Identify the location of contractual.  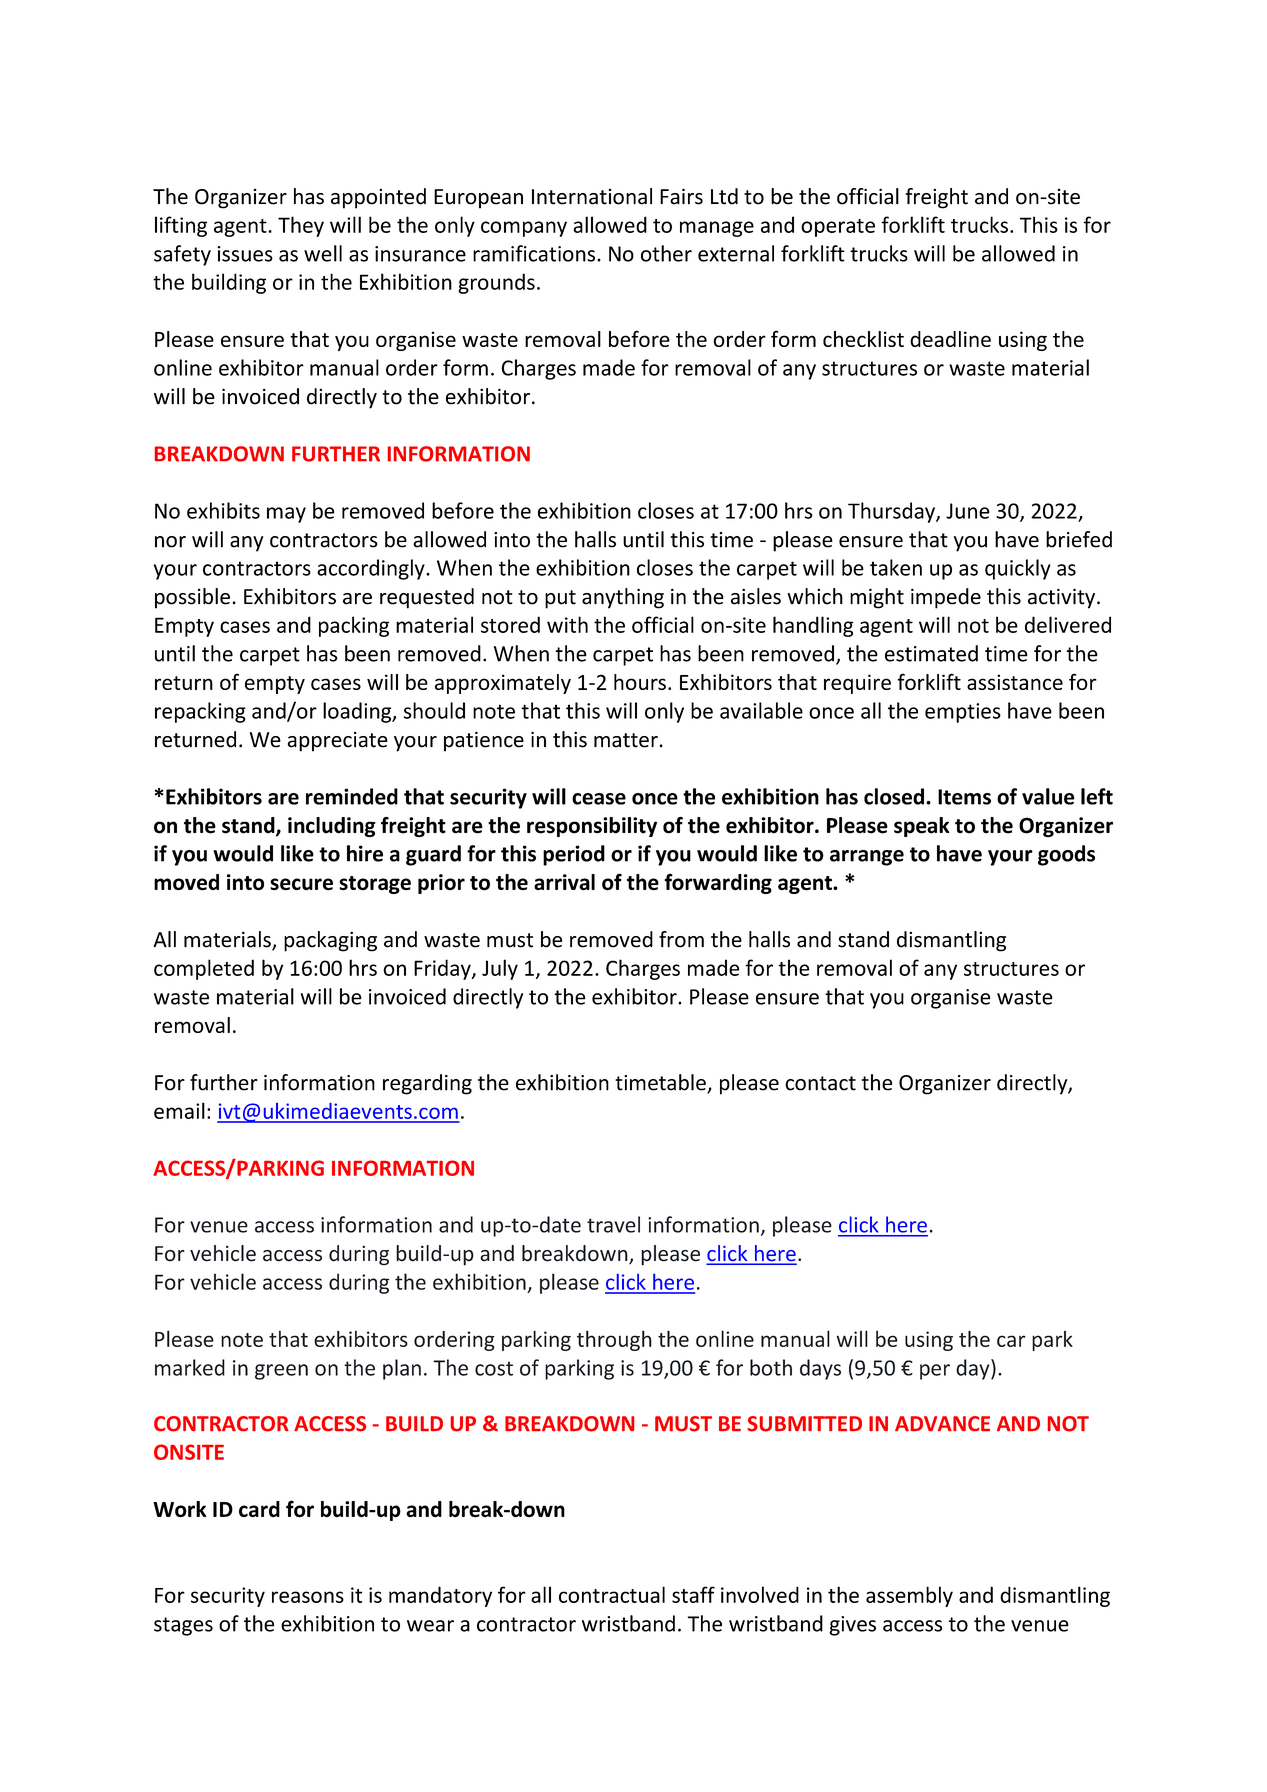
(612, 1594).
